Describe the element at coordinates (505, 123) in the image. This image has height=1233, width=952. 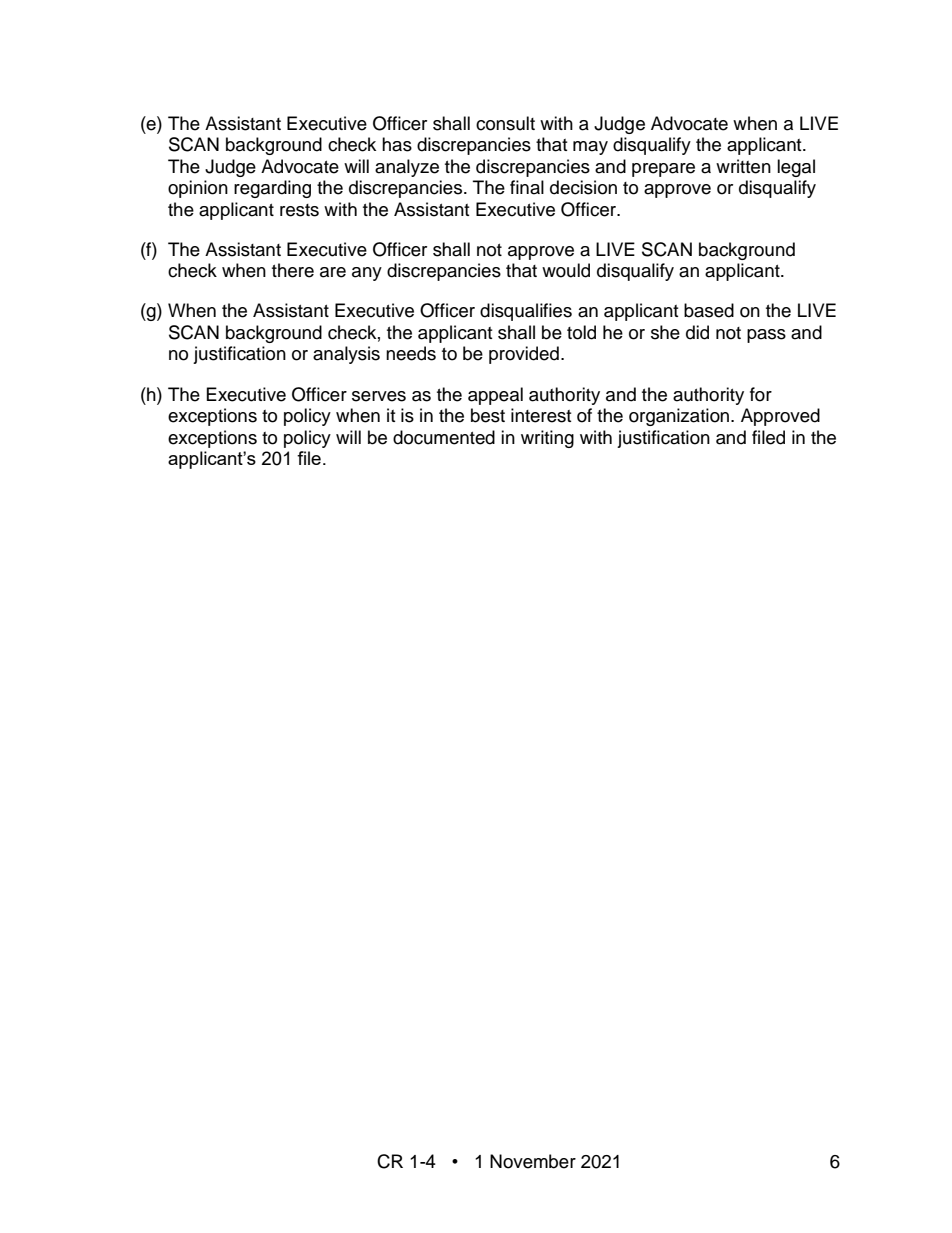
I see `consult` at that location.
